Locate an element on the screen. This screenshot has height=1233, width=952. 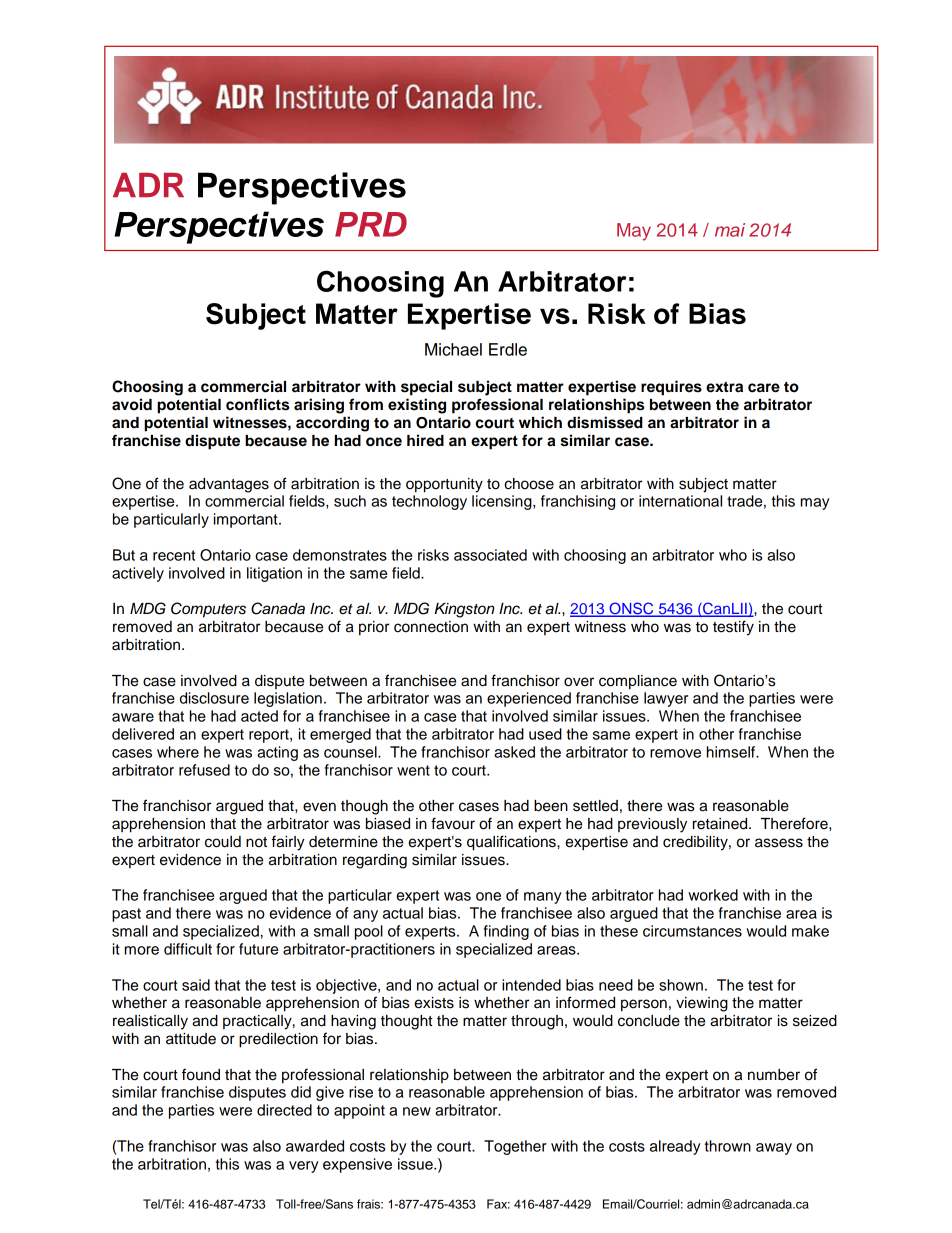
asked is located at coordinates (514, 752).
